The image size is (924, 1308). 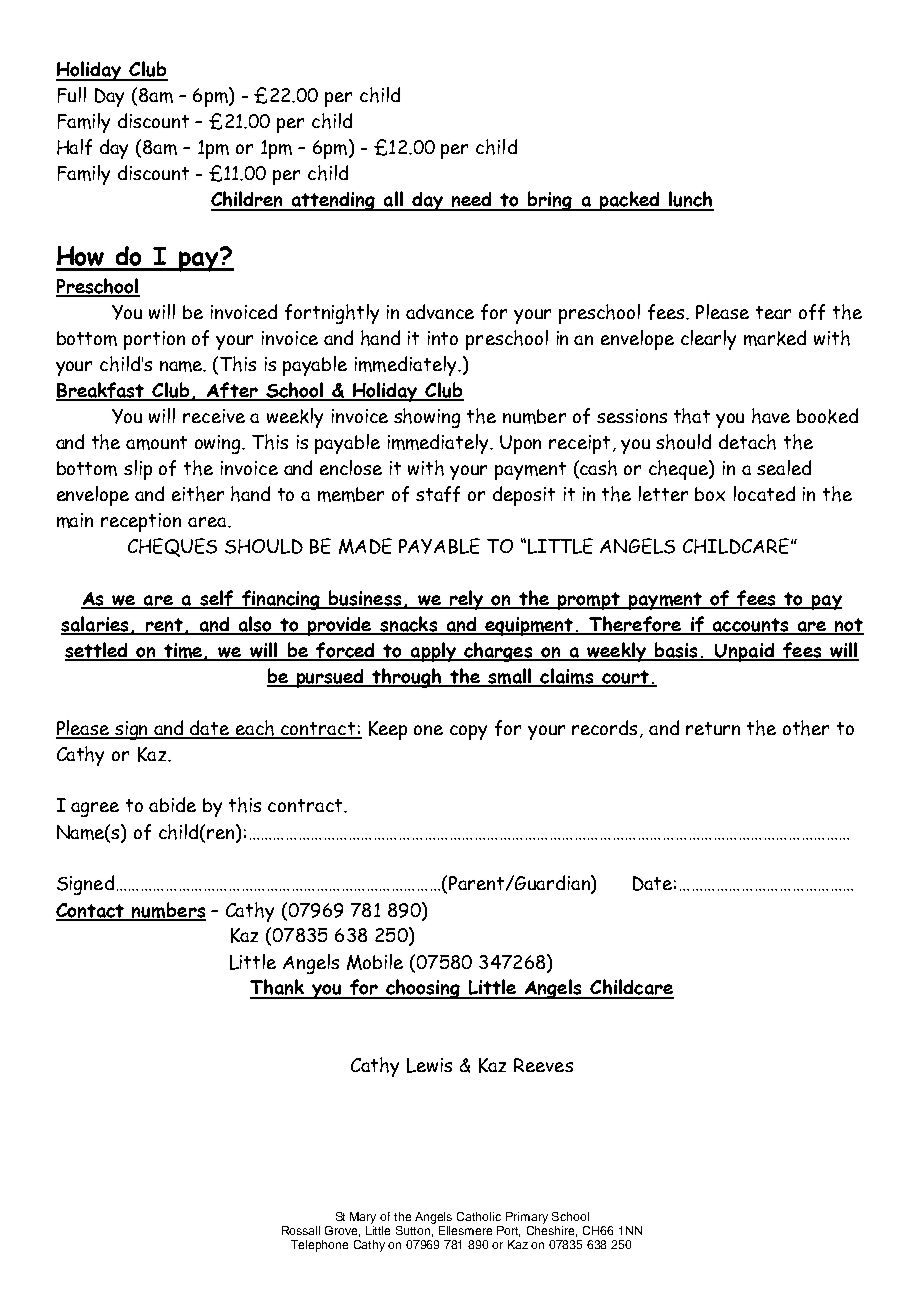 What do you see at coordinates (423, 989) in the screenshot?
I see `choosing` at bounding box center [423, 989].
